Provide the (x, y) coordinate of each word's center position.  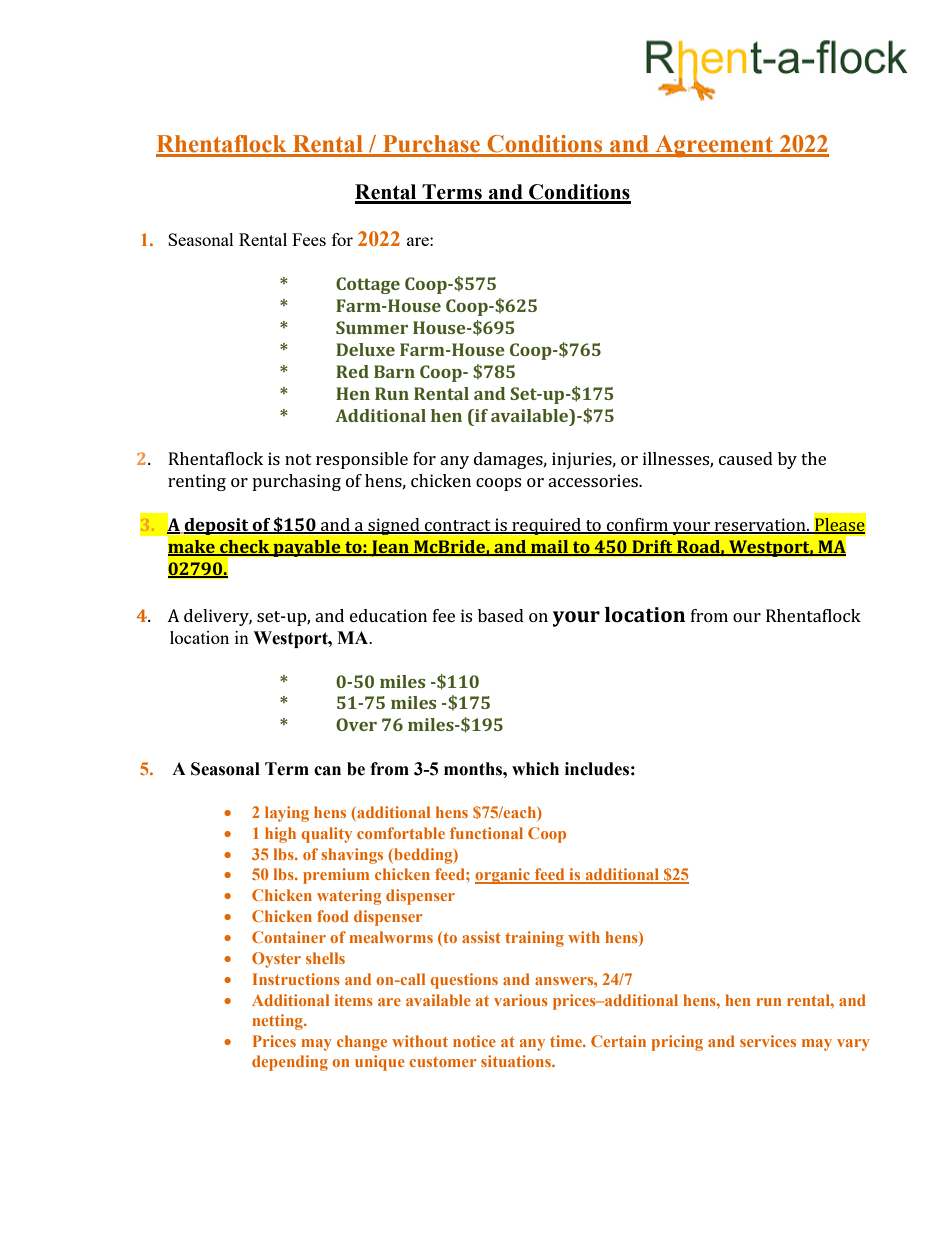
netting (278, 1022)
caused (746, 458)
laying (287, 814)
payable (307, 548)
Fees (309, 239)
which (535, 769)
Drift (652, 547)
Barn (394, 371)
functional (486, 833)
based (501, 615)
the (813, 458)
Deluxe (365, 349)
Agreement (714, 146)
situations (517, 1061)
